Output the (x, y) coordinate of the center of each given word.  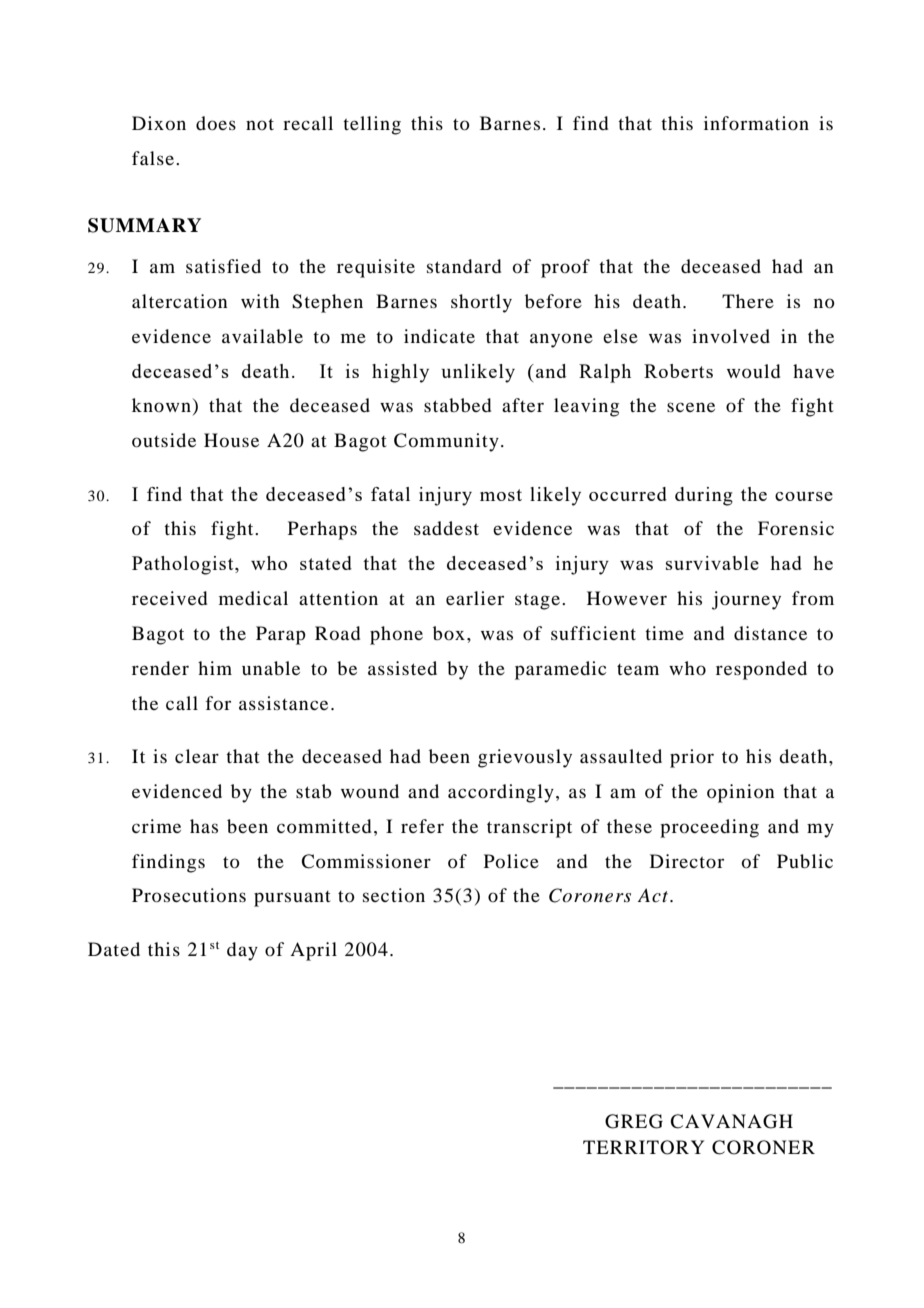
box (449, 633)
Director (687, 861)
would (753, 371)
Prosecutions (189, 895)
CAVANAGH (731, 1121)
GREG (634, 1121)
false (154, 158)
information (756, 123)
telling (372, 125)
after (523, 405)
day (242, 951)
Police (511, 861)
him (215, 668)
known (161, 405)
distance (770, 633)
